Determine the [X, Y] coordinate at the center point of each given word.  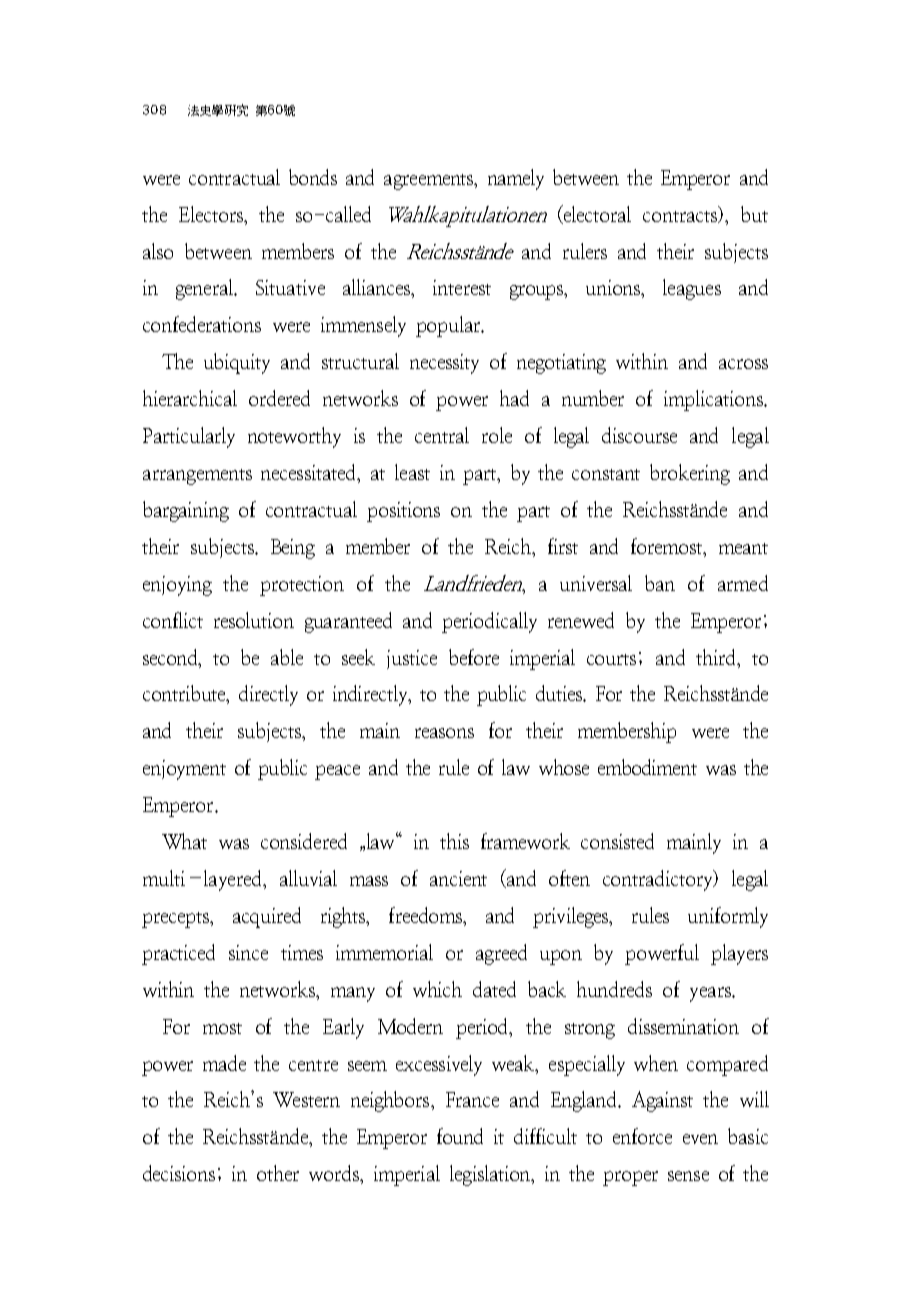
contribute [185, 694]
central [442, 435]
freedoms [427, 916]
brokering [690, 474]
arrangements [197, 477]
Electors [212, 214]
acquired [267, 917]
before [474, 657]
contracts [681, 217]
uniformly [728, 917]
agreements [430, 182]
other [278, 1173]
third [717, 657]
